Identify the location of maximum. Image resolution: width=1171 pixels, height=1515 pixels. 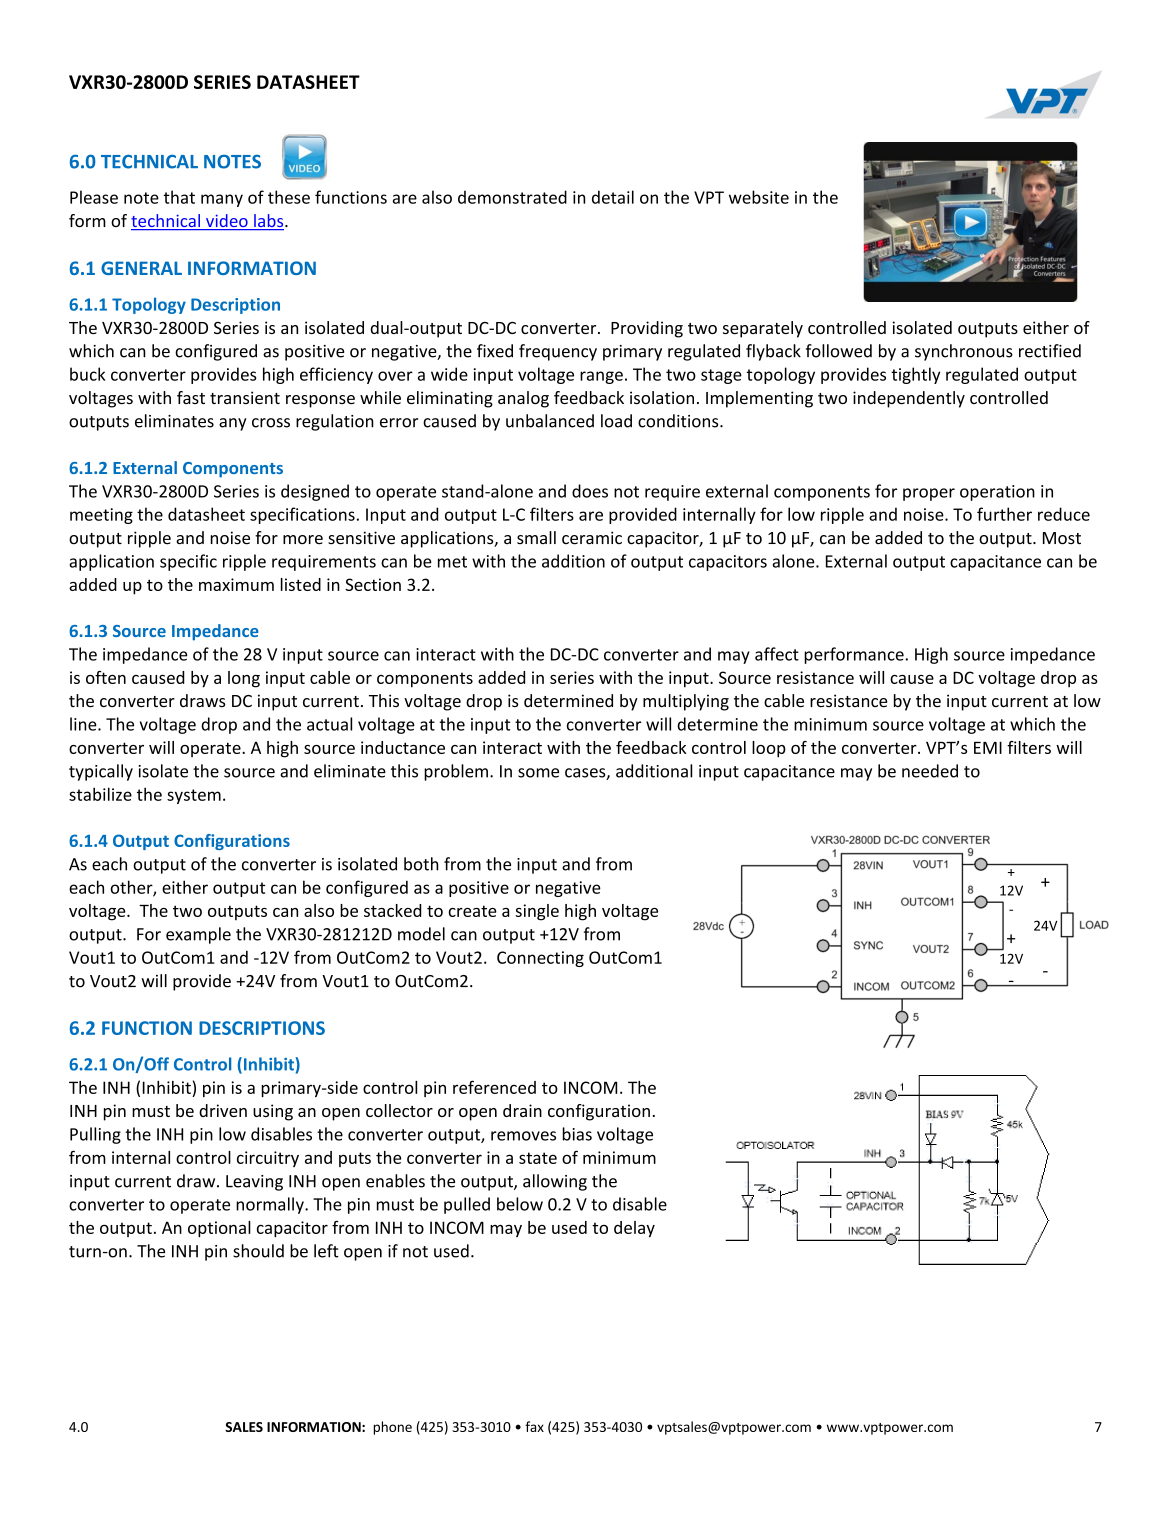
(236, 584).
